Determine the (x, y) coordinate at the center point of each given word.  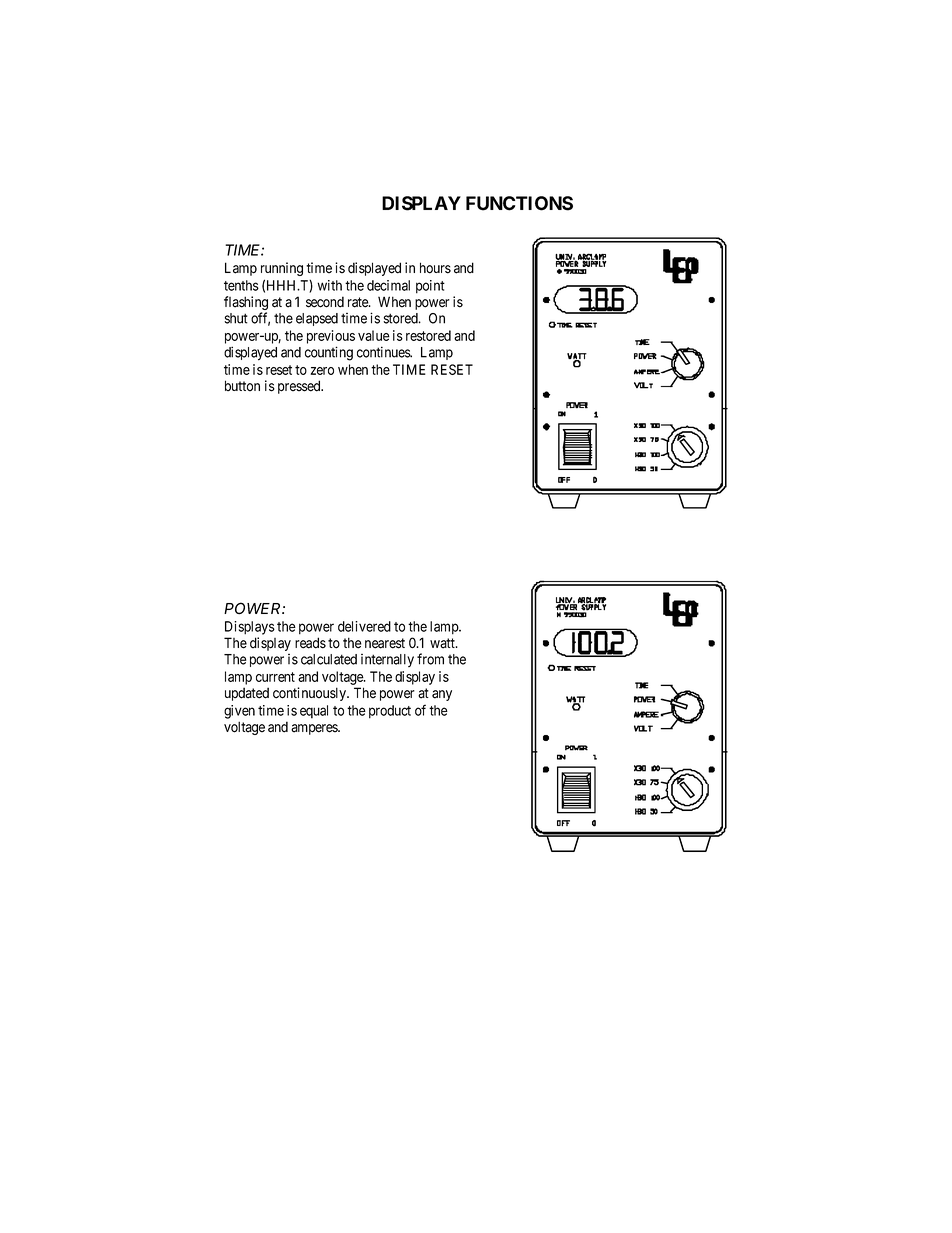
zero (322, 371)
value (374, 335)
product (390, 712)
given (239, 712)
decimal (388, 285)
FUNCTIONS (519, 203)
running (282, 269)
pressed (300, 387)
